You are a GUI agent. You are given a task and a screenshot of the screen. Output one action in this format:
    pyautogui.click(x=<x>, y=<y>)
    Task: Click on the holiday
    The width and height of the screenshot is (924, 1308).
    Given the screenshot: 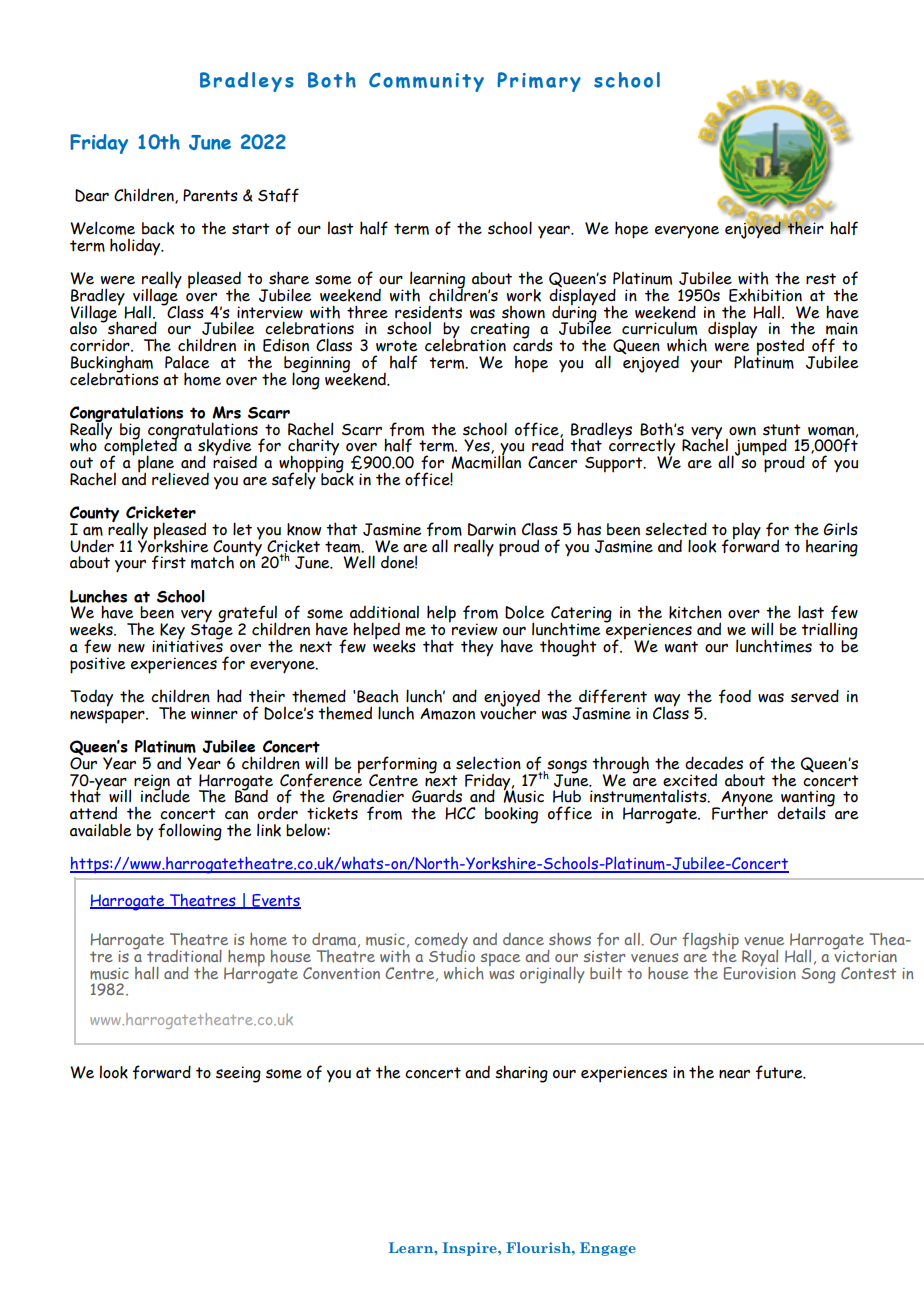 What is the action you would take?
    pyautogui.click(x=136, y=247)
